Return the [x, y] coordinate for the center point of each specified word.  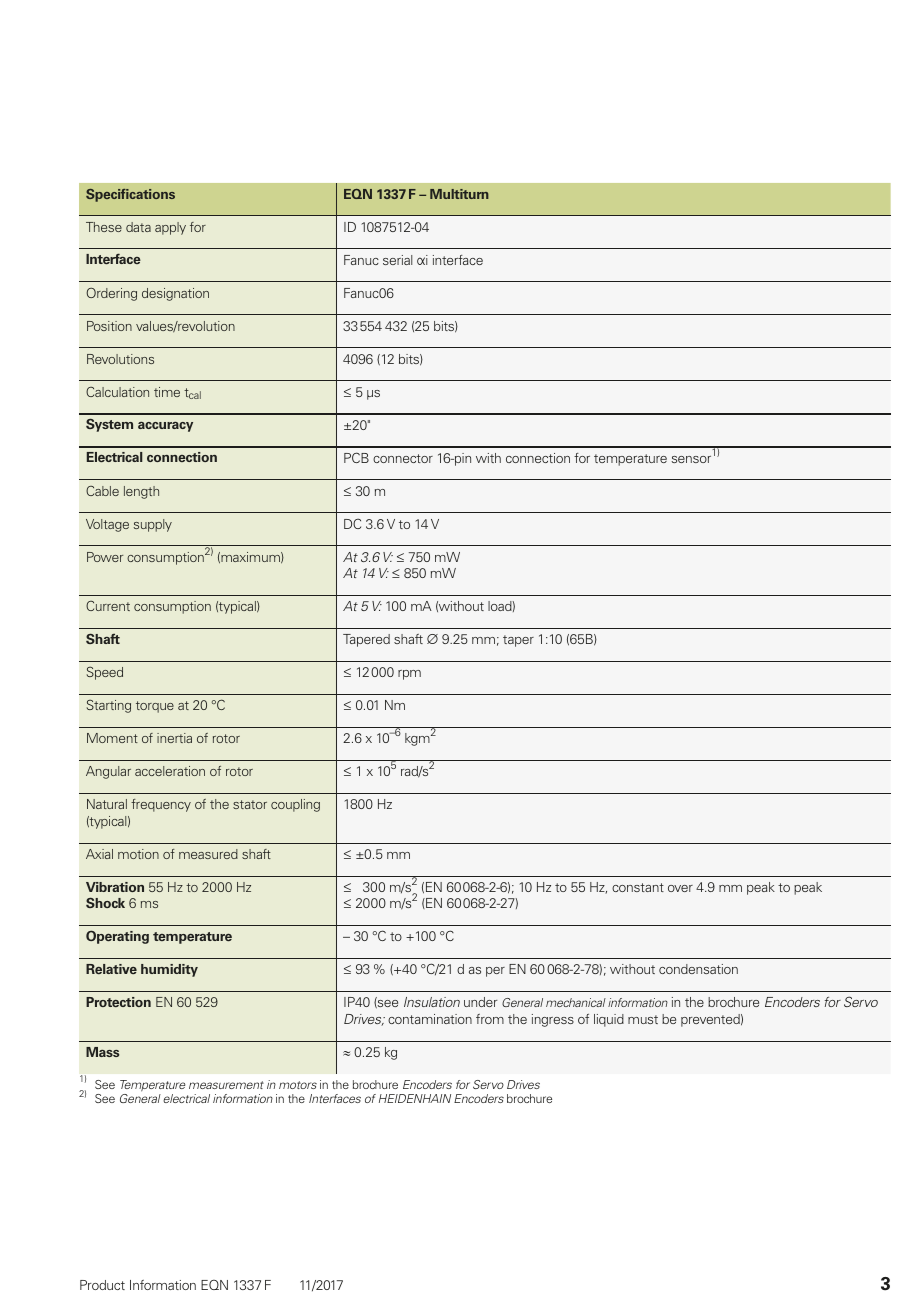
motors [298, 1085]
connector [403, 458]
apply [170, 228]
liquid [609, 1020]
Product [102, 1285]
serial [397, 260]
